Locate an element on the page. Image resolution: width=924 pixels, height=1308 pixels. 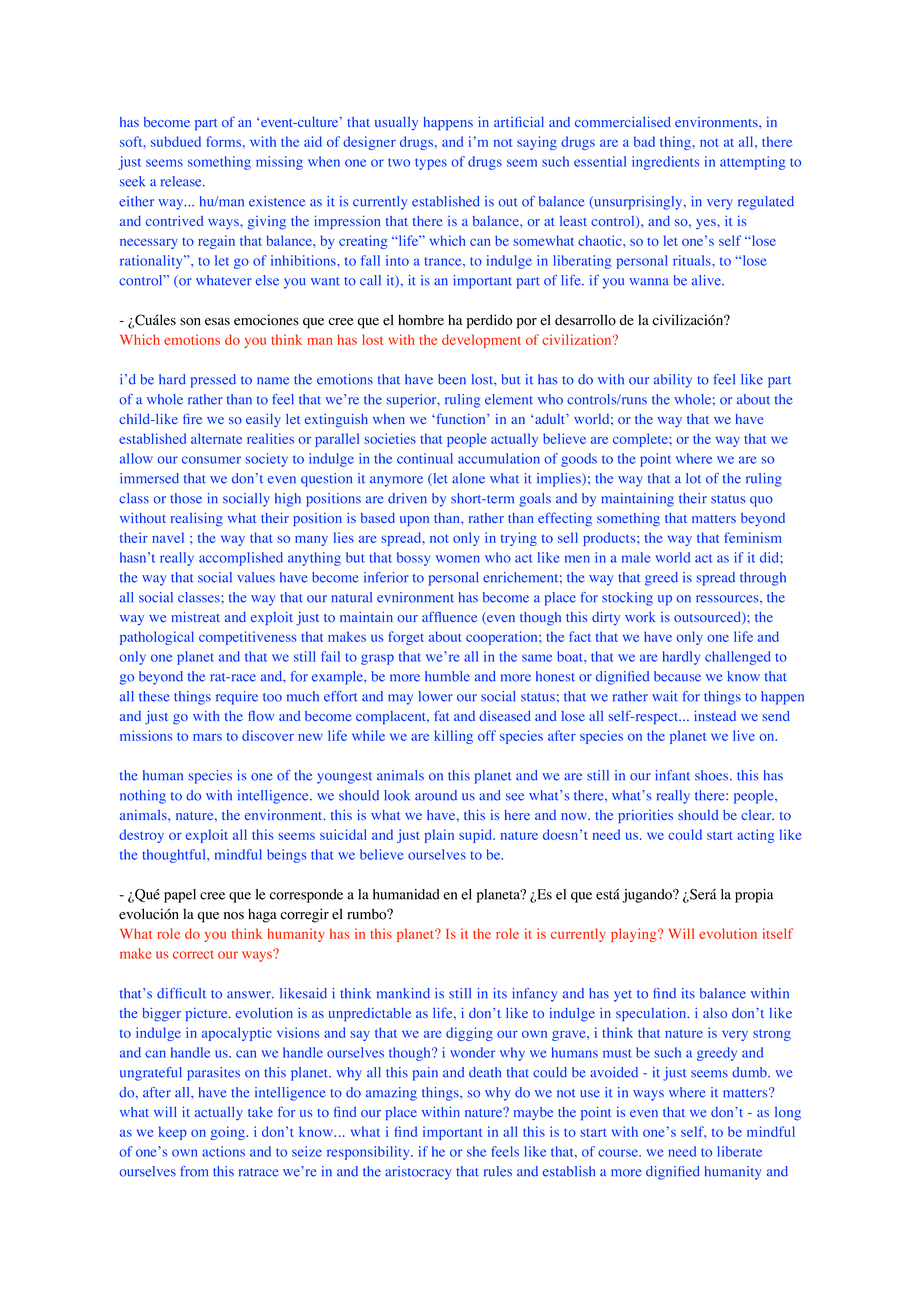
rules is located at coordinates (498, 1171).
